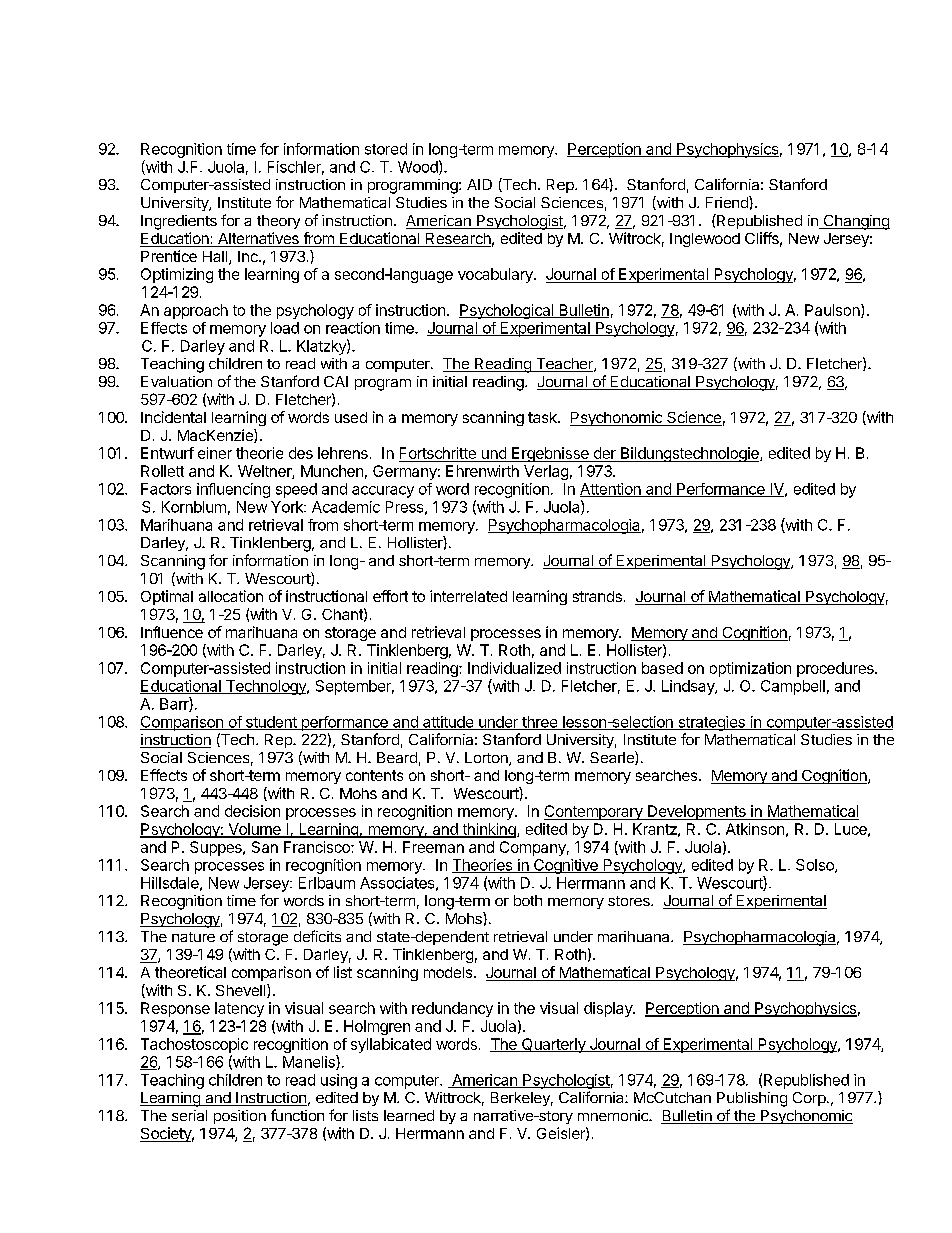  What do you see at coordinates (468, 596) in the screenshot?
I see `interrelated` at bounding box center [468, 596].
